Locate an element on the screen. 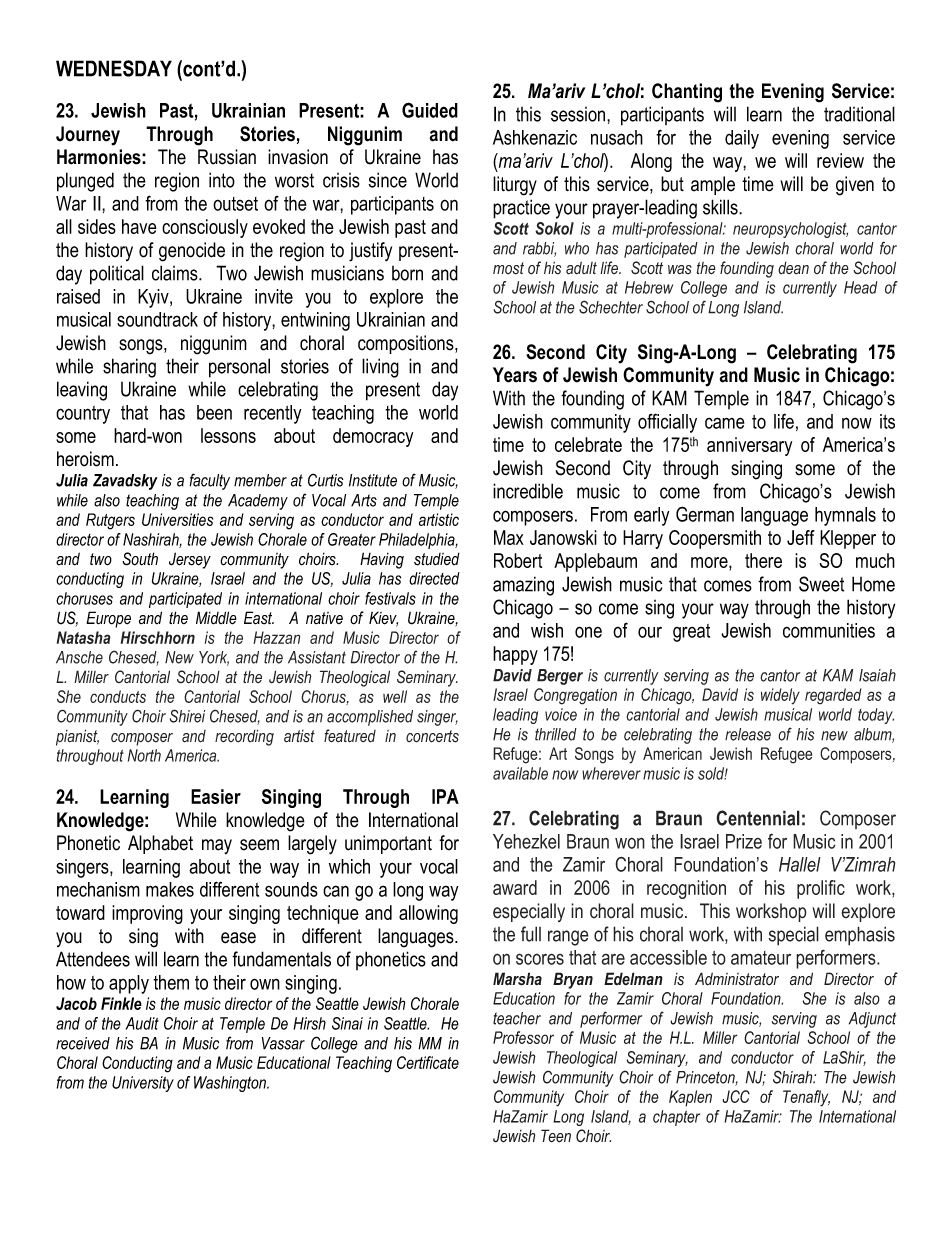 The width and height of the screenshot is (952, 1233). Middle is located at coordinates (216, 618).
